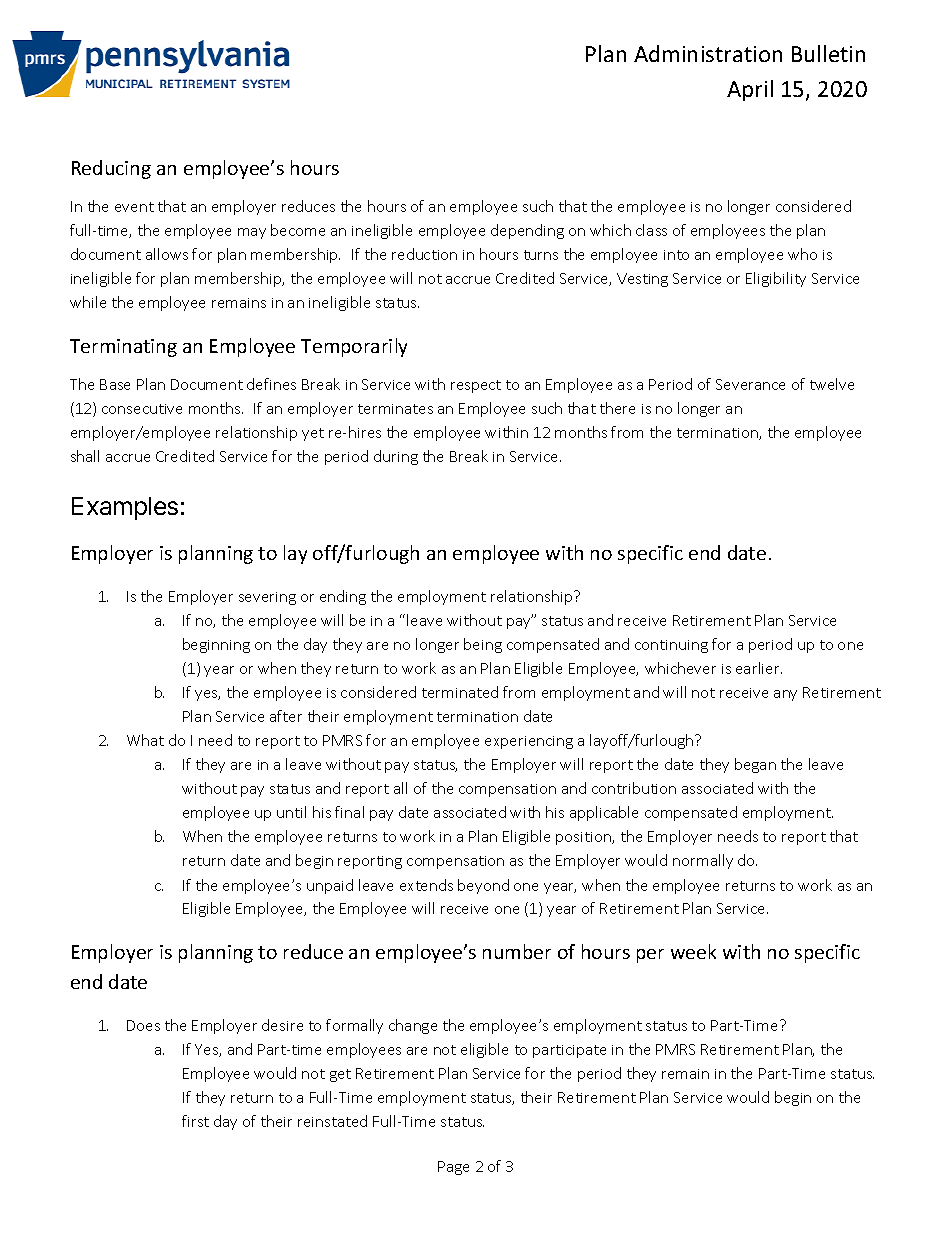  I want to click on April, so click(750, 90).
